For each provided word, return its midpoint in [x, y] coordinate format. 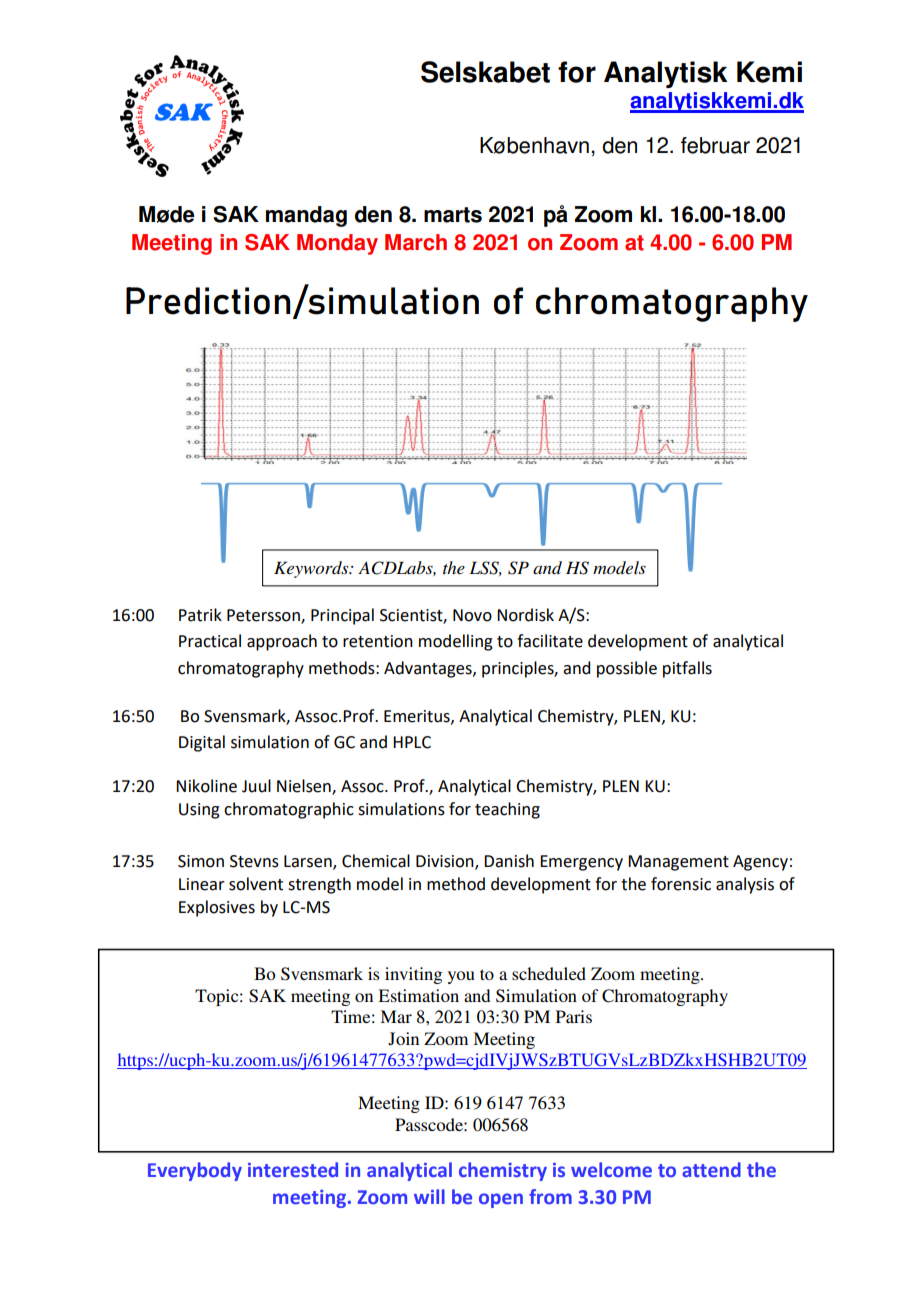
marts [453, 215]
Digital [202, 743]
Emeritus [418, 717]
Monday [337, 244]
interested [293, 1170]
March [416, 242]
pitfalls [687, 669]
